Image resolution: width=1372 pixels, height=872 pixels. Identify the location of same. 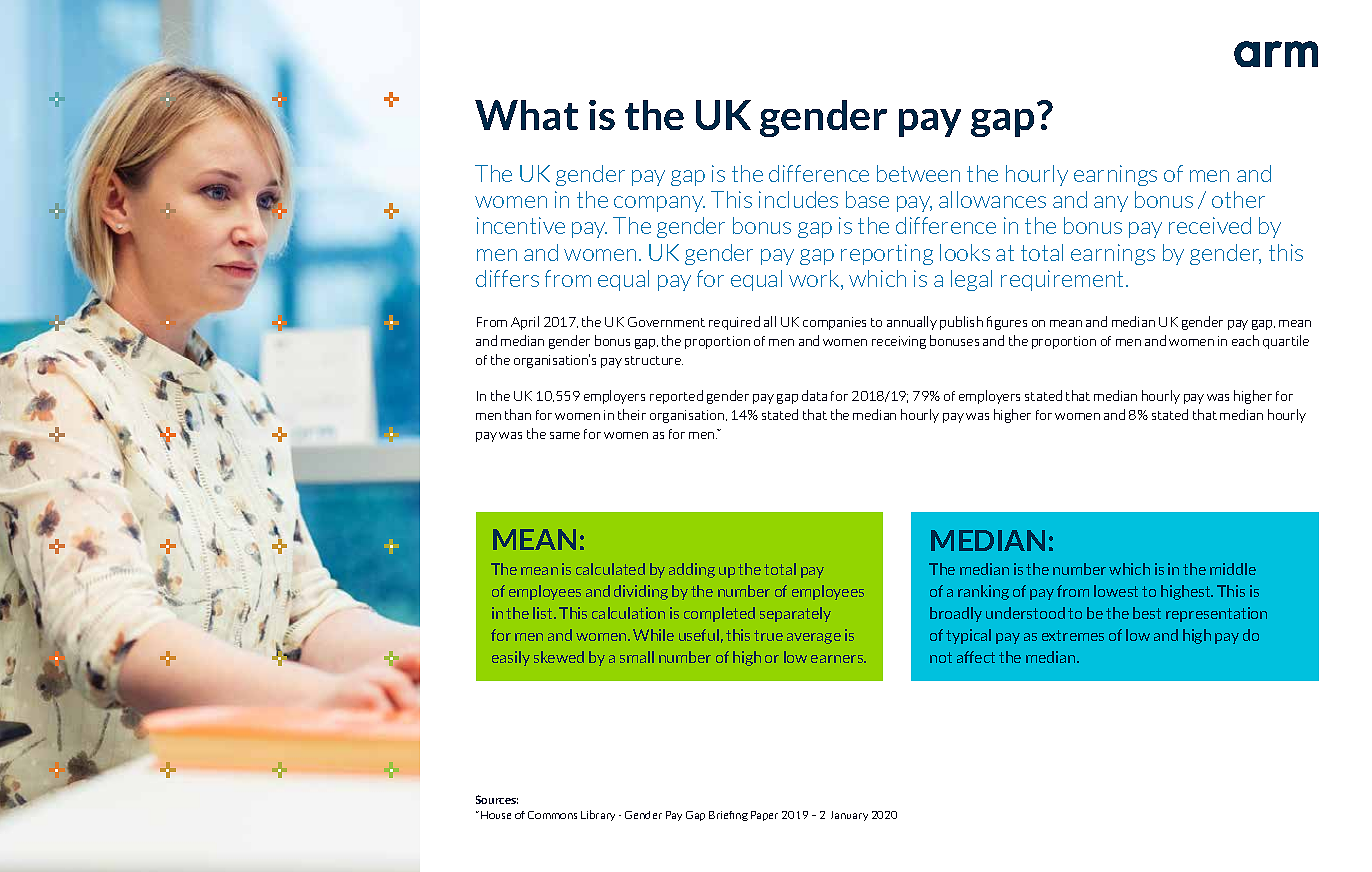
(565, 435).
